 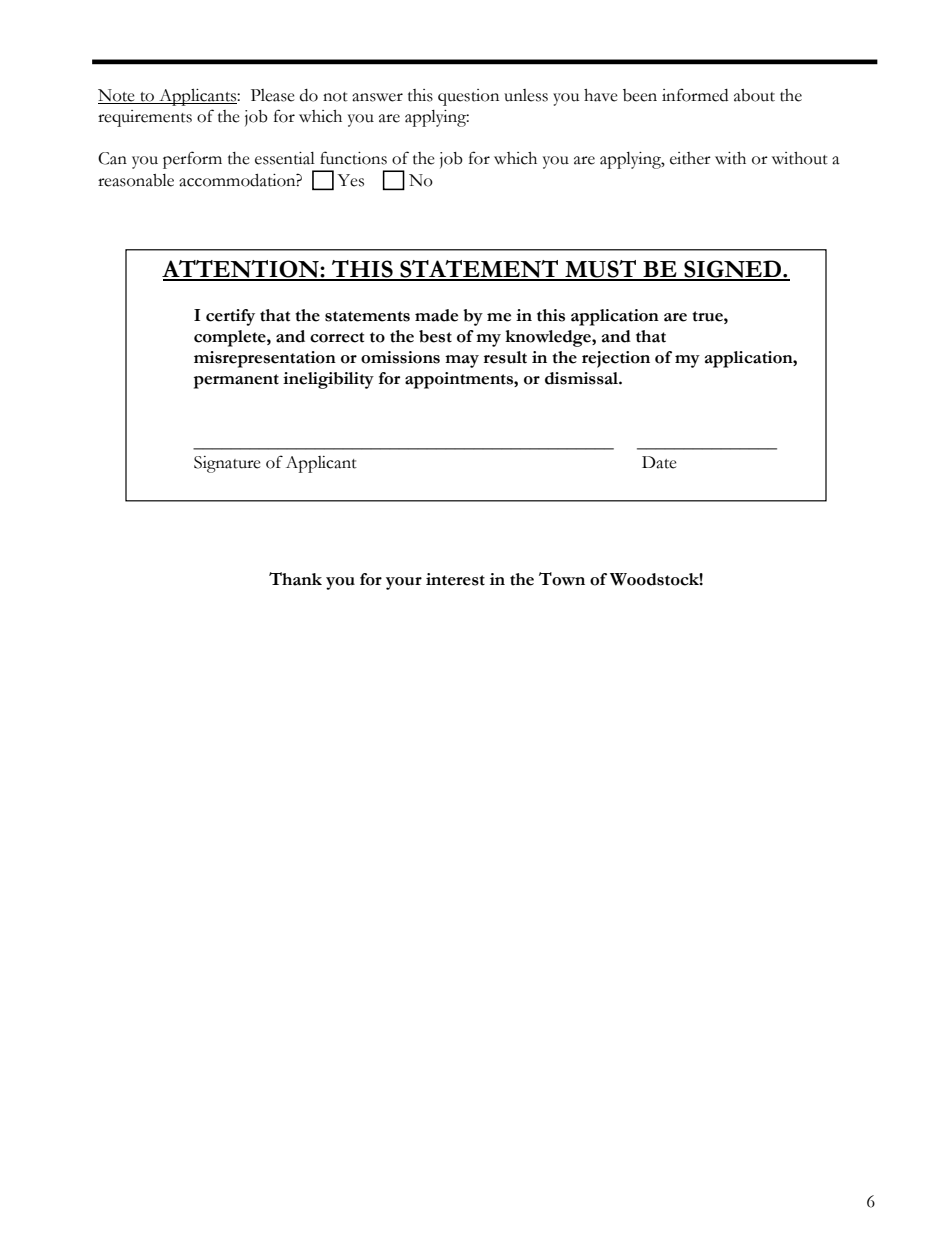 I want to click on Thank, so click(x=295, y=579).
